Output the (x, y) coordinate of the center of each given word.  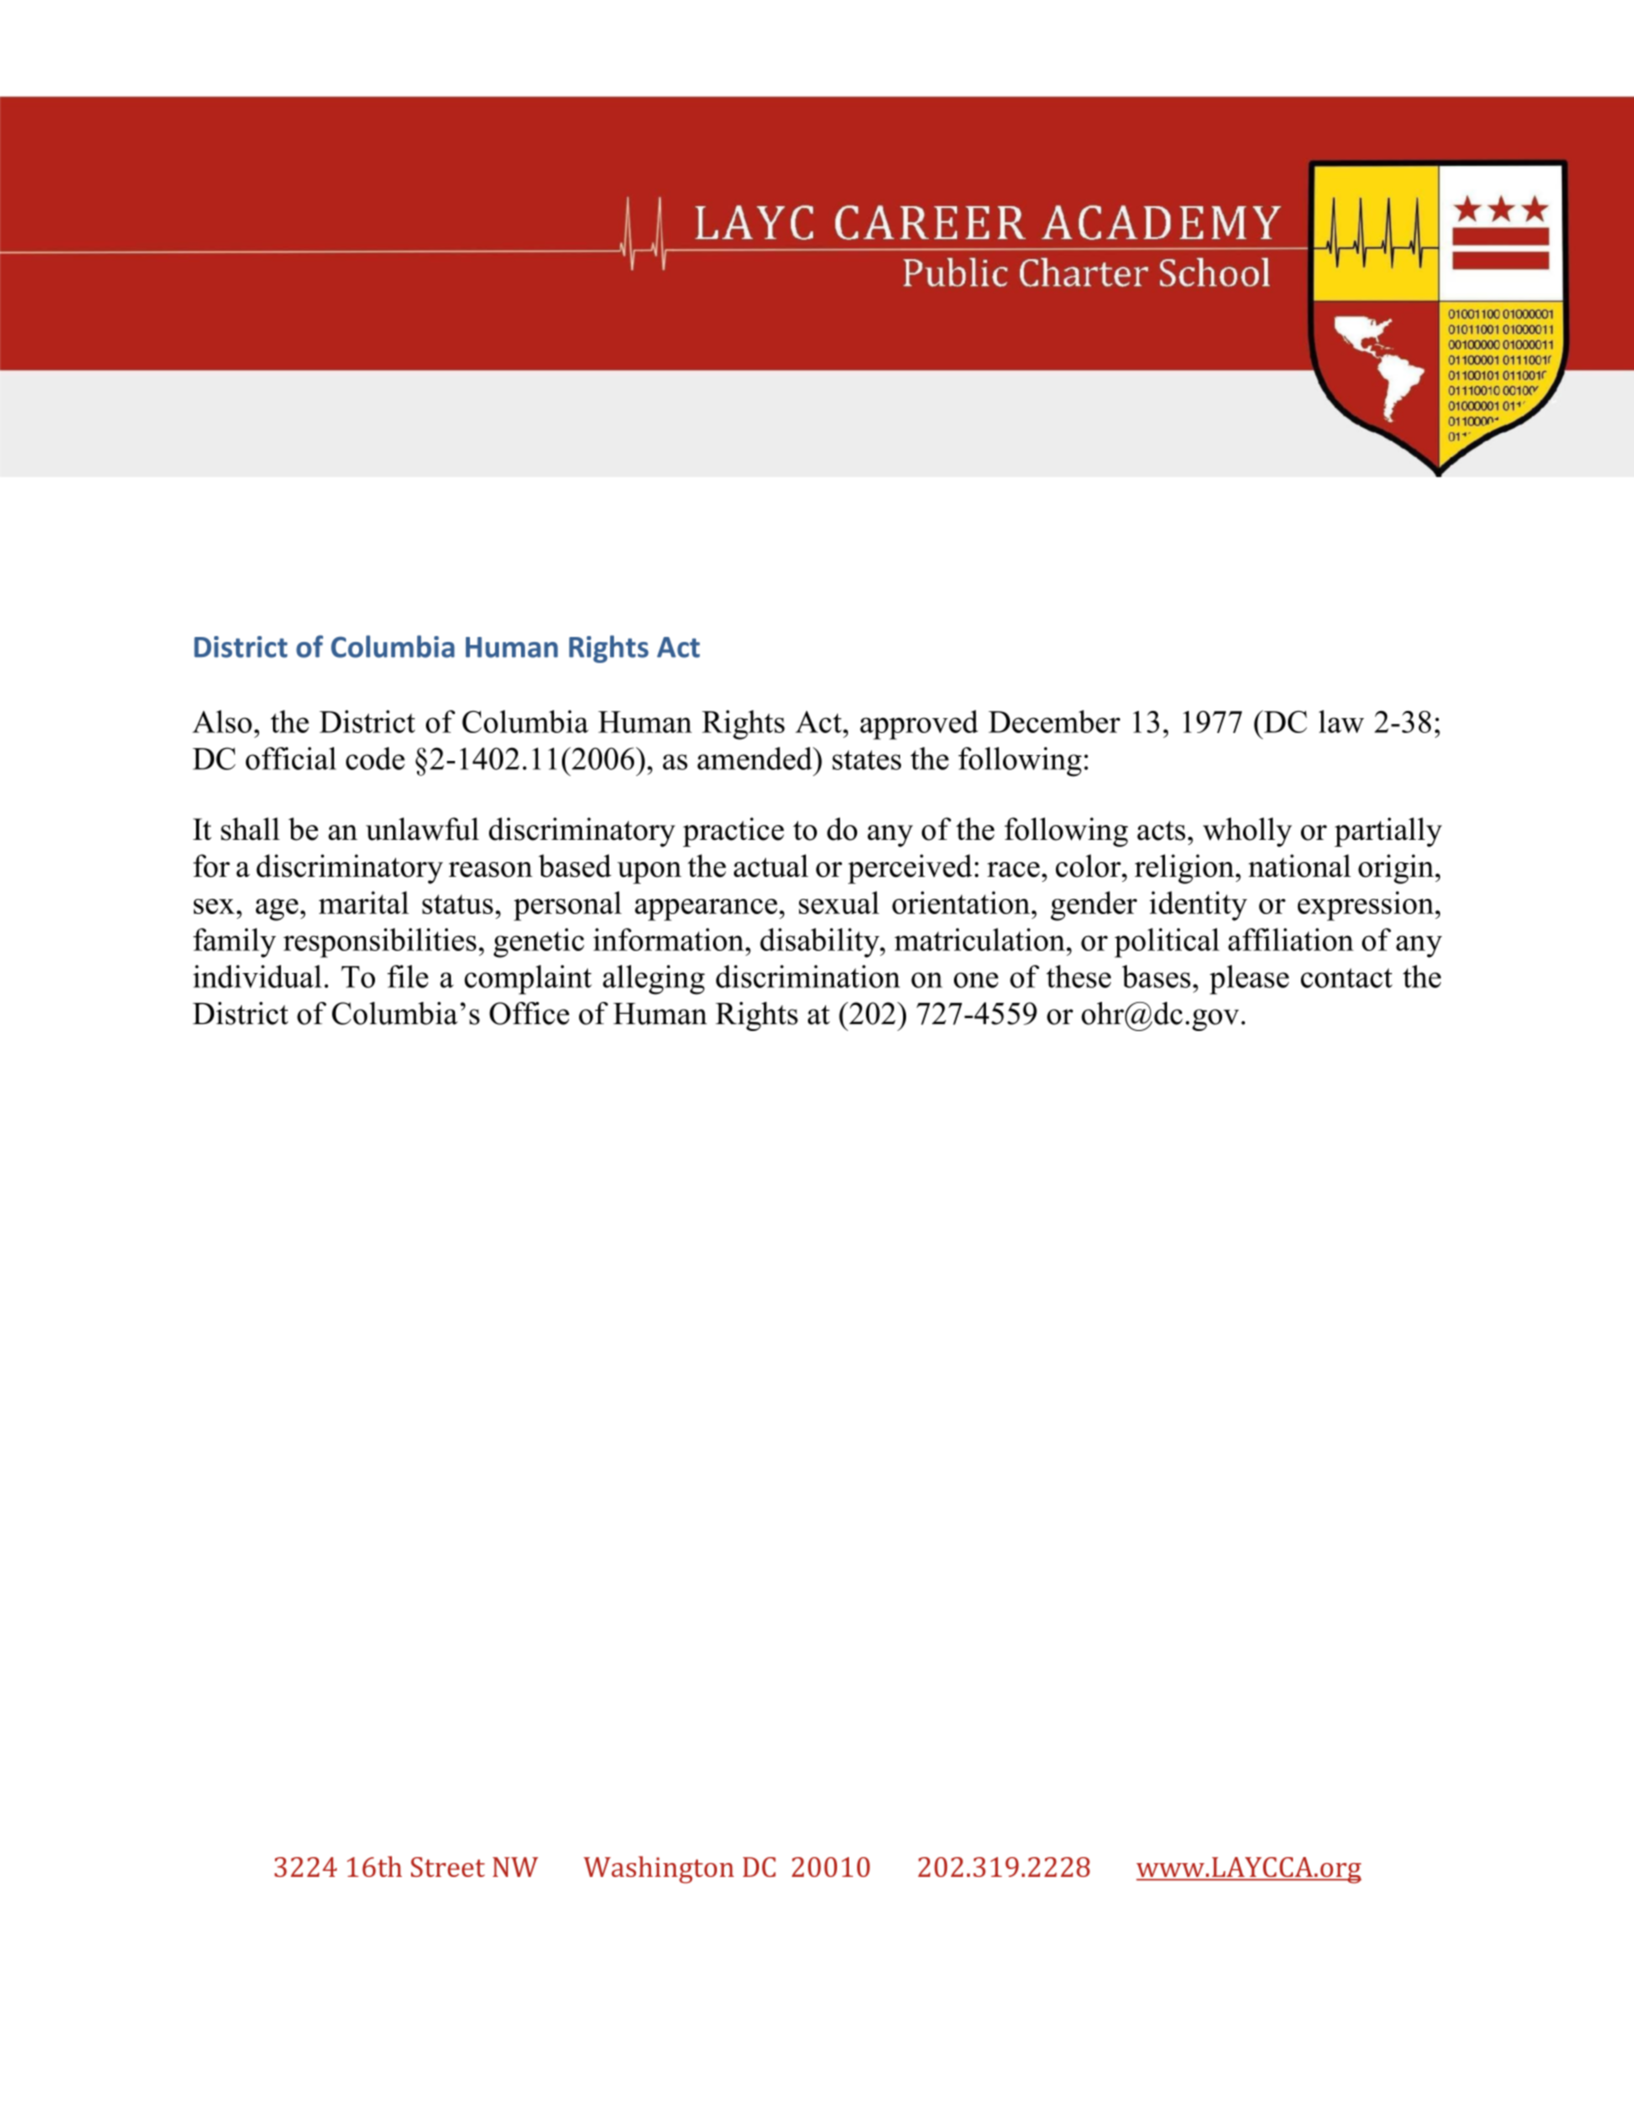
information (669, 939)
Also (222, 721)
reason (491, 869)
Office (529, 1013)
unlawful (422, 829)
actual (771, 865)
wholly (1247, 832)
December (1054, 721)
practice (733, 832)
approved (919, 725)
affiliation (1291, 939)
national (1299, 865)
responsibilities (380, 943)
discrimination (808, 976)
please (1249, 980)
